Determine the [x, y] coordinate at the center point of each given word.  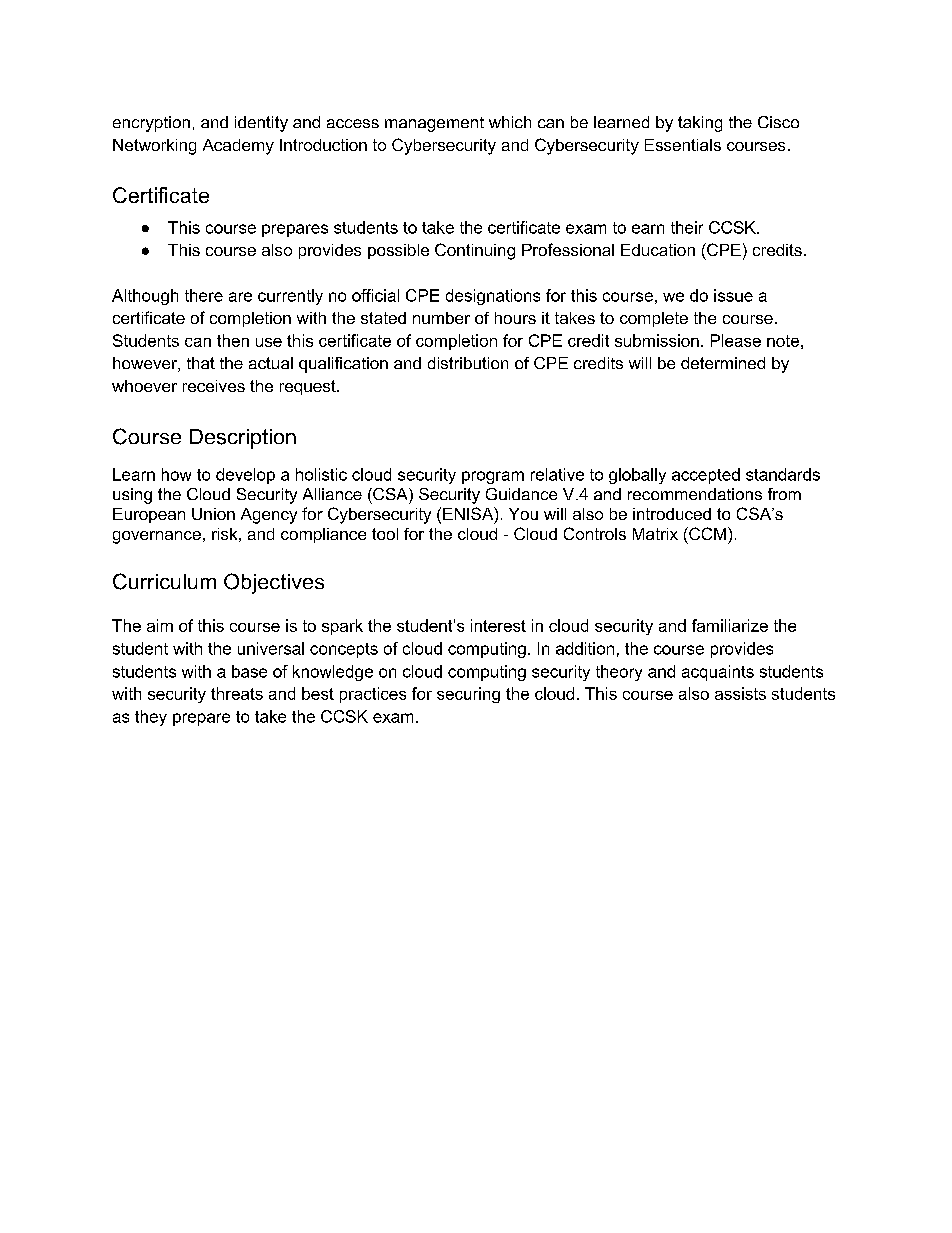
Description [243, 439]
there [204, 295]
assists [740, 693]
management [434, 124]
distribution [468, 363]
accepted [706, 476]
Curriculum [164, 581]
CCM [708, 533]
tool [385, 534]
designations [493, 297]
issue [733, 295]
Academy [238, 147]
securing [468, 695]
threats [237, 693]
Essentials [683, 145]
